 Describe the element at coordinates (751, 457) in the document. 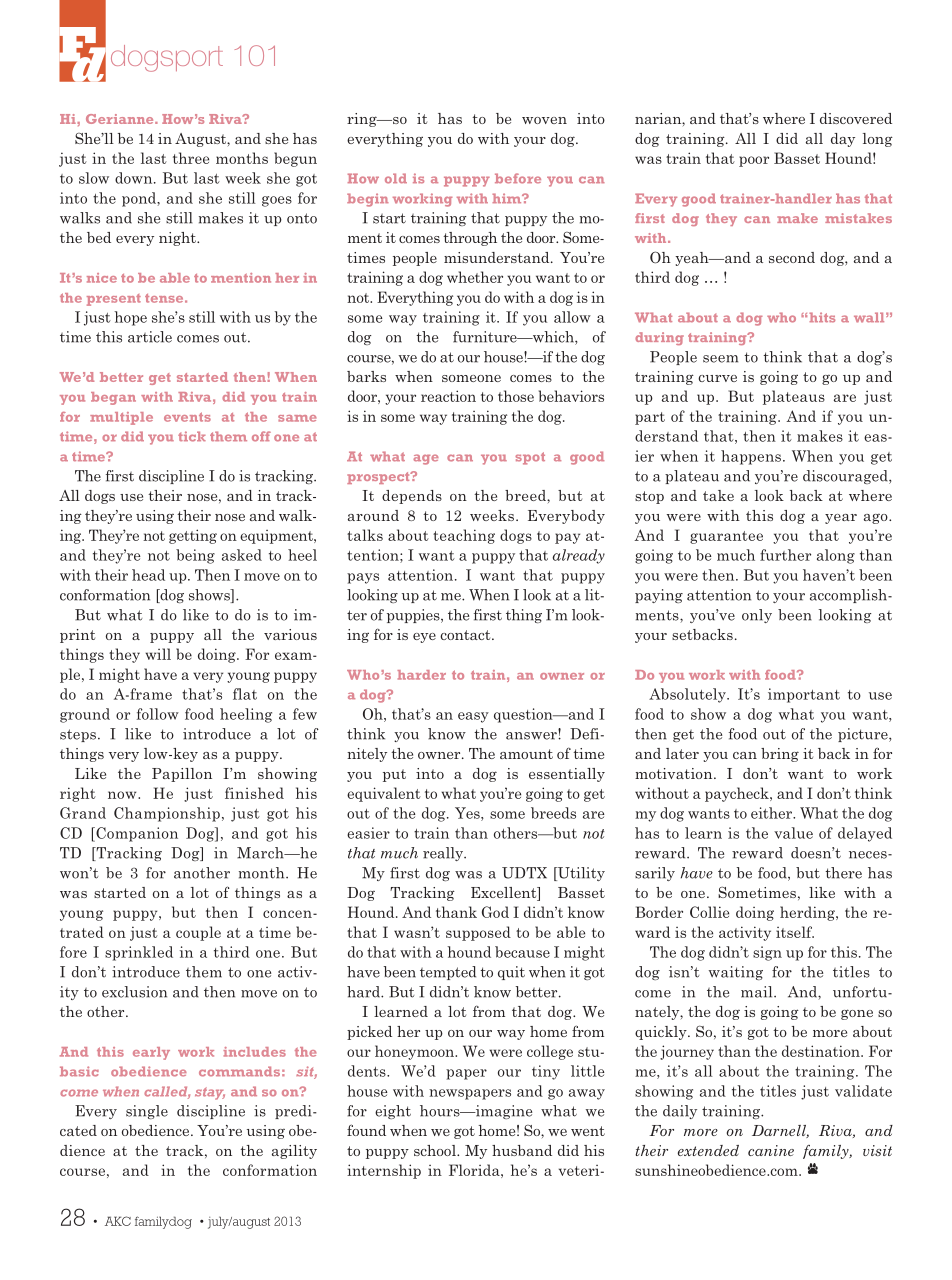

I see `happens` at that location.
